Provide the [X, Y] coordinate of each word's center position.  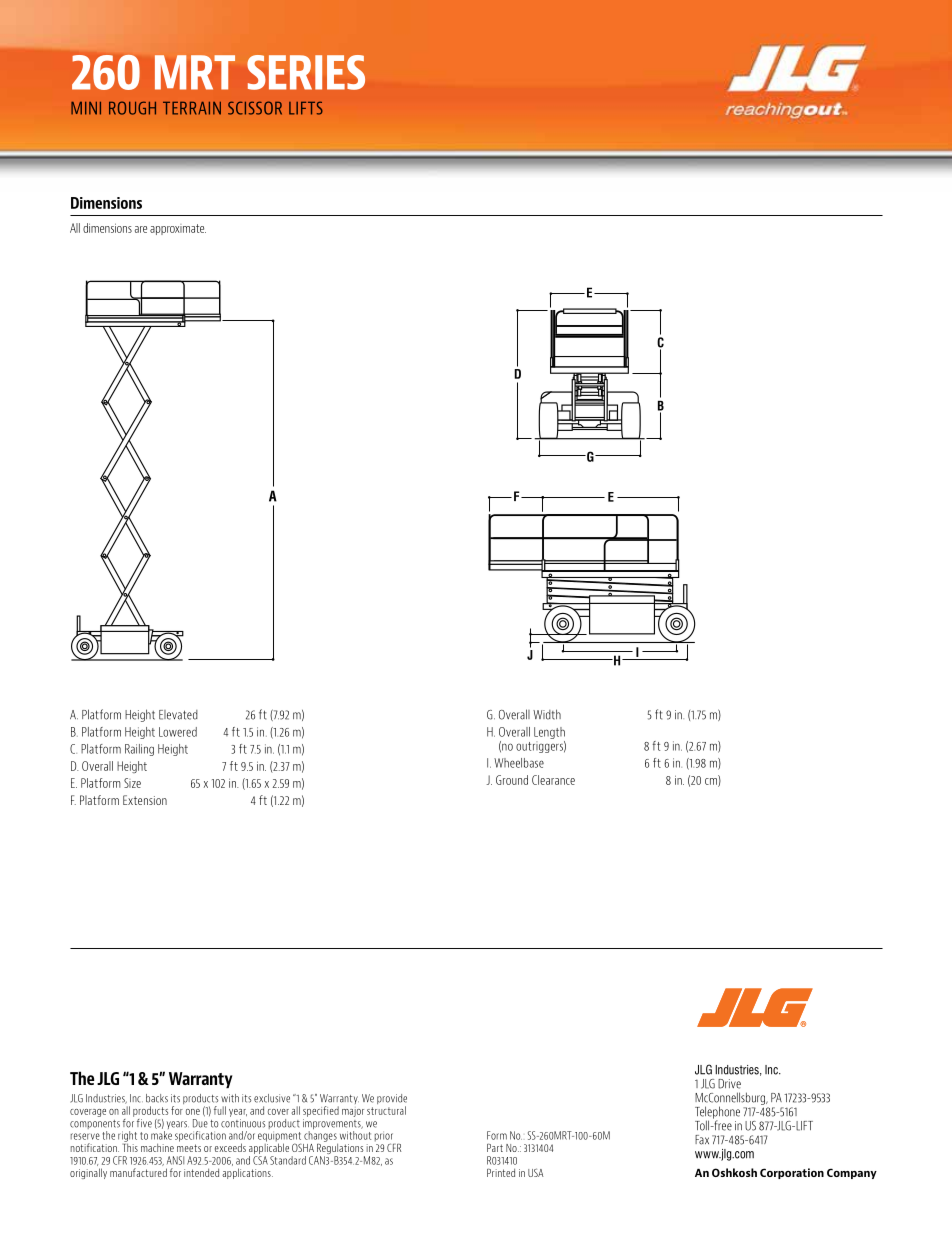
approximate [178, 229]
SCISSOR [255, 108]
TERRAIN [192, 108]
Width [547, 714]
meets [189, 1148]
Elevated [178, 715]
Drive [729, 1084]
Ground [512, 780]
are [141, 229]
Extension [145, 800]
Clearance [553, 780]
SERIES [306, 72]
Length [549, 733]
